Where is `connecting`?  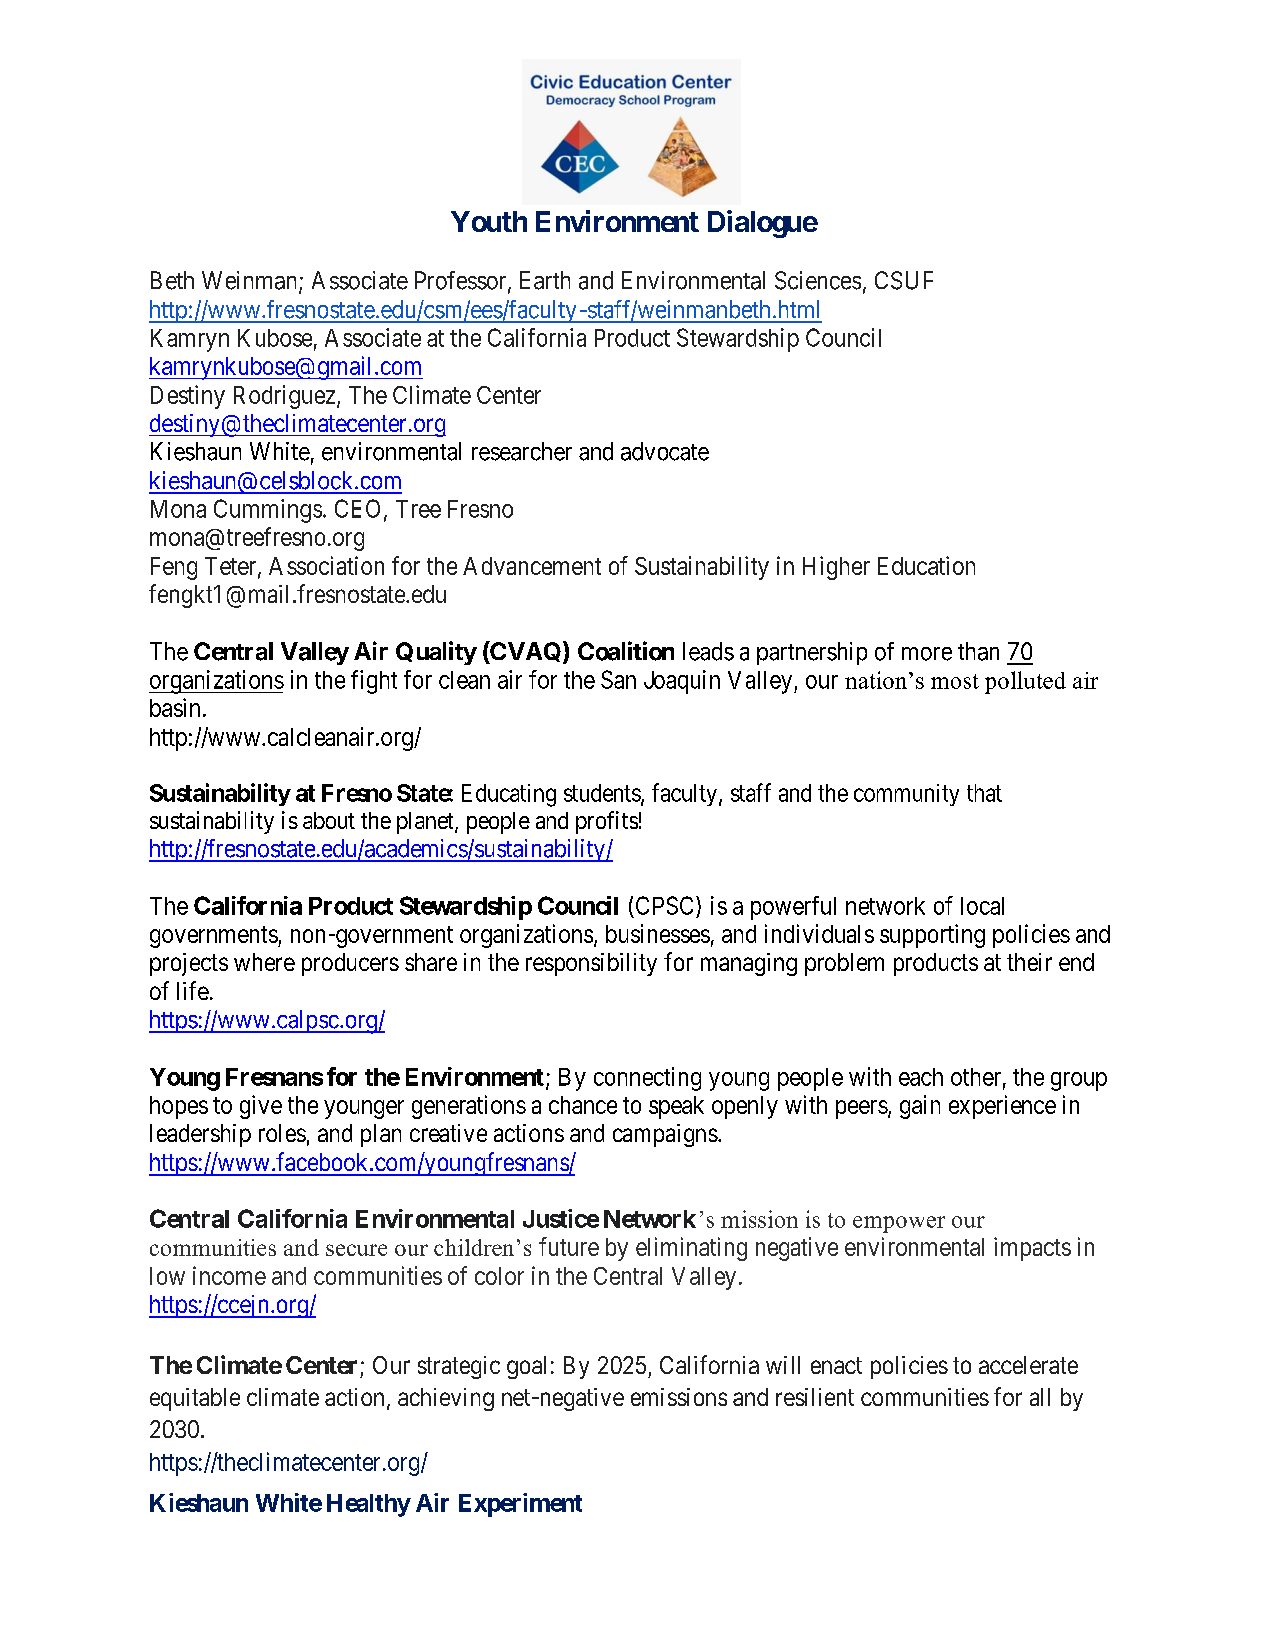 connecting is located at coordinates (647, 1079).
